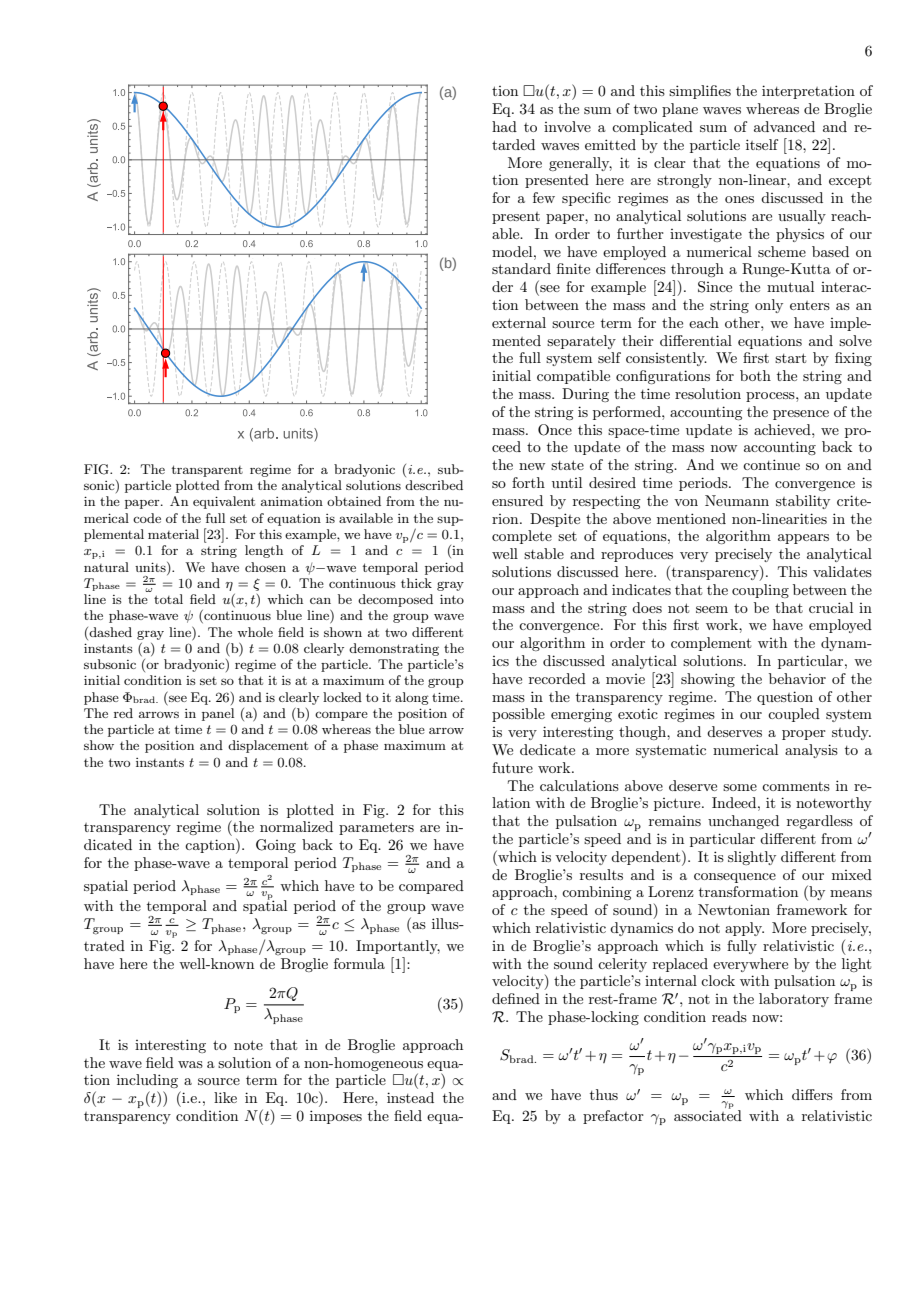 The image size is (924, 1308). Describe the element at coordinates (567, 126) in the page. I see `involve` at that location.
